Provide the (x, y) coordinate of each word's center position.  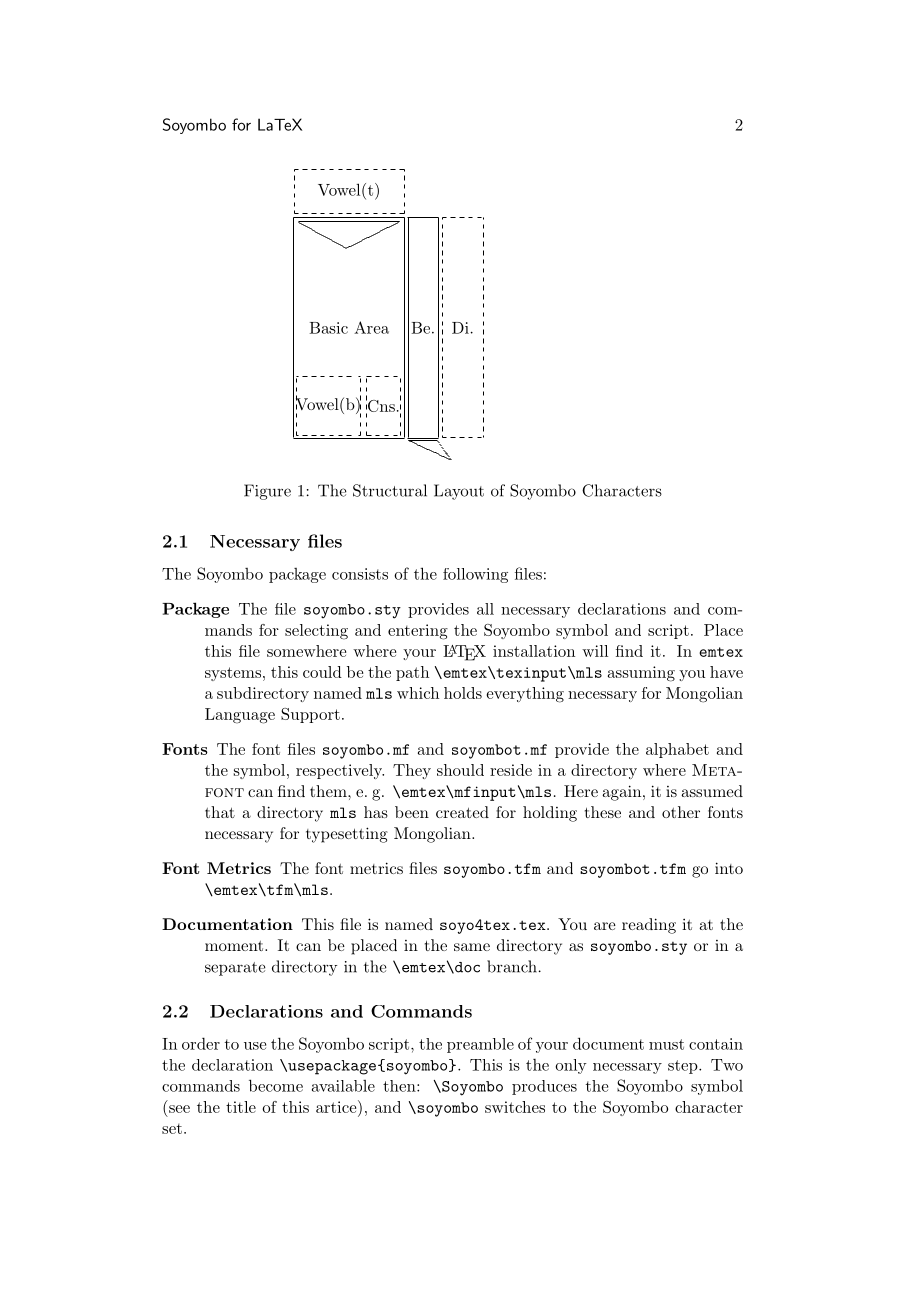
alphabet (677, 750)
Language (240, 716)
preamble (480, 1045)
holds (463, 693)
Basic (328, 328)
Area (371, 327)
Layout (459, 492)
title (241, 1107)
